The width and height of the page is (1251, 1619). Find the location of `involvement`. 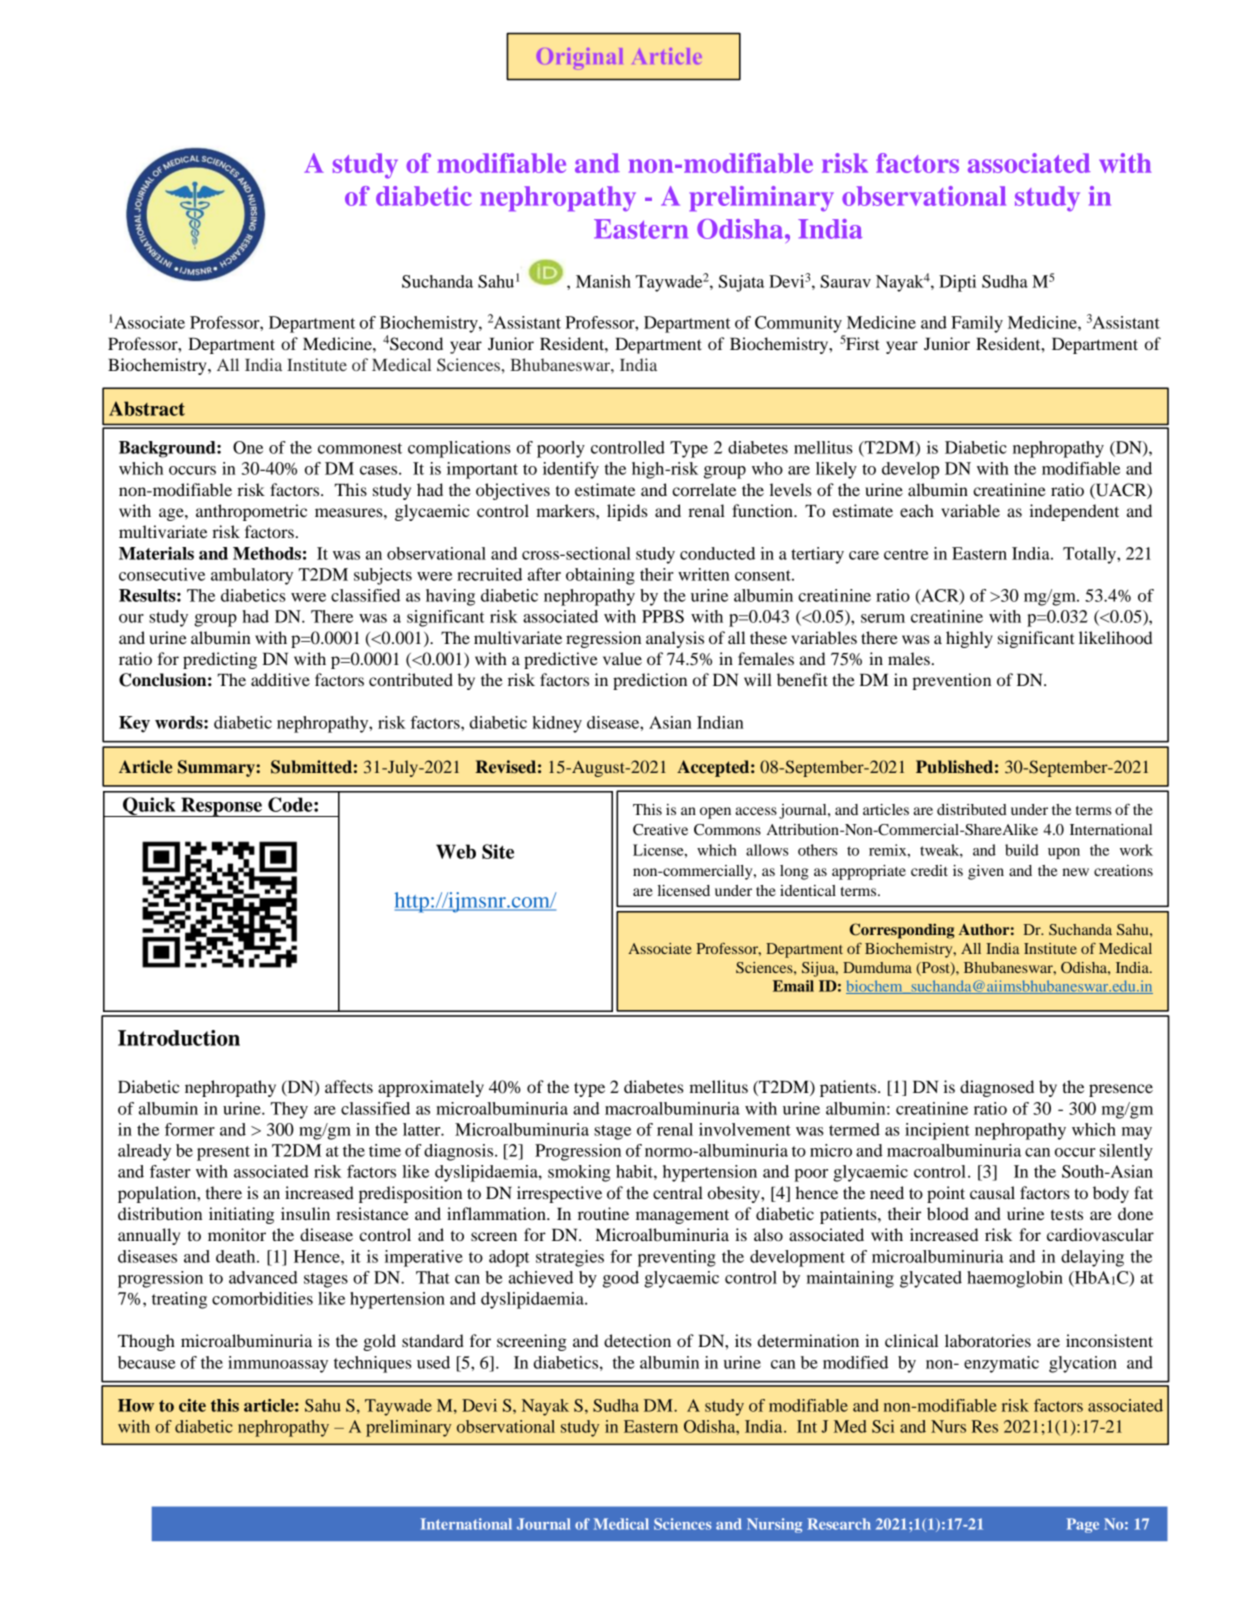

involvement is located at coordinates (745, 1129).
